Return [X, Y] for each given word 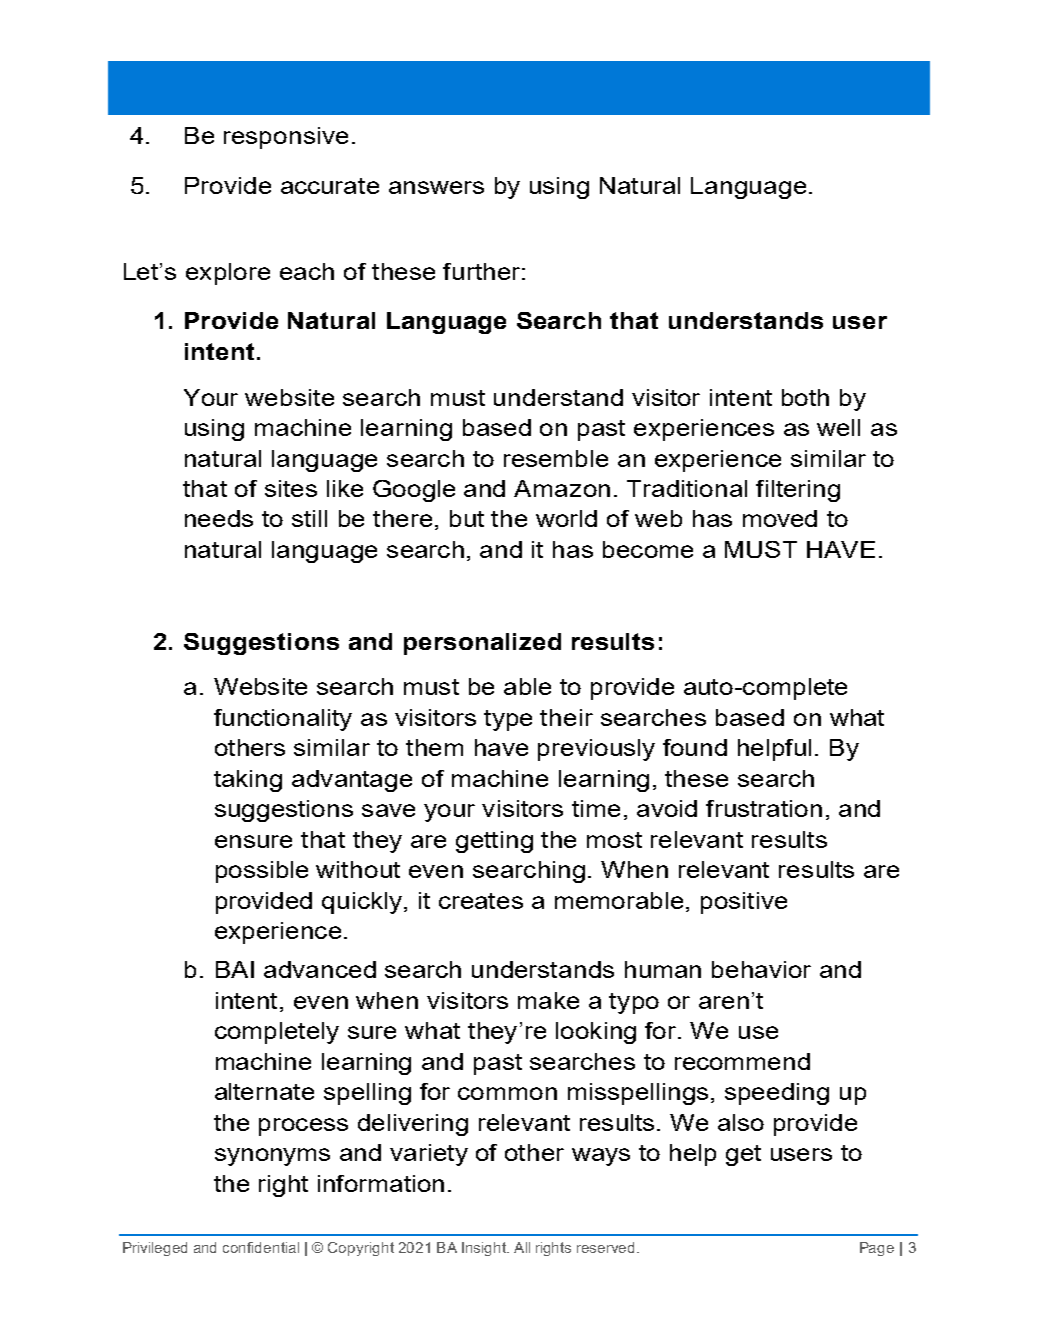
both [805, 397]
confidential [261, 1247]
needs [219, 518]
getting [494, 842]
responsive [286, 138]
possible [262, 872]
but [467, 518]
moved [780, 518]
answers [436, 187]
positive [744, 903]
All [522, 1247]
